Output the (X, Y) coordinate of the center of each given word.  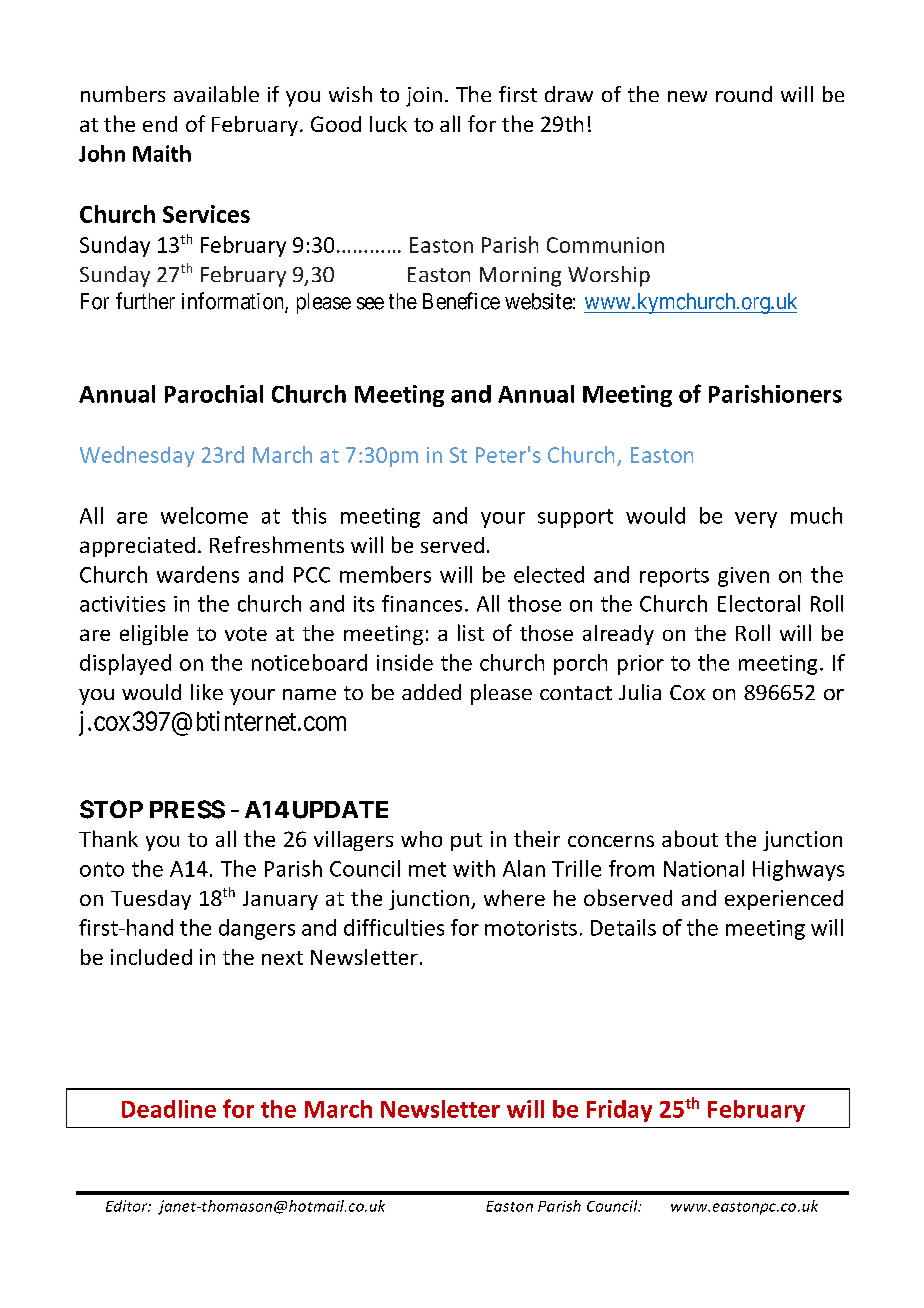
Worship (609, 276)
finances (422, 603)
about (690, 838)
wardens (198, 574)
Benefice (461, 301)
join (424, 97)
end (160, 124)
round (744, 94)
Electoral (759, 603)
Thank (108, 838)
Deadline (169, 1109)
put (466, 842)
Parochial (214, 394)
